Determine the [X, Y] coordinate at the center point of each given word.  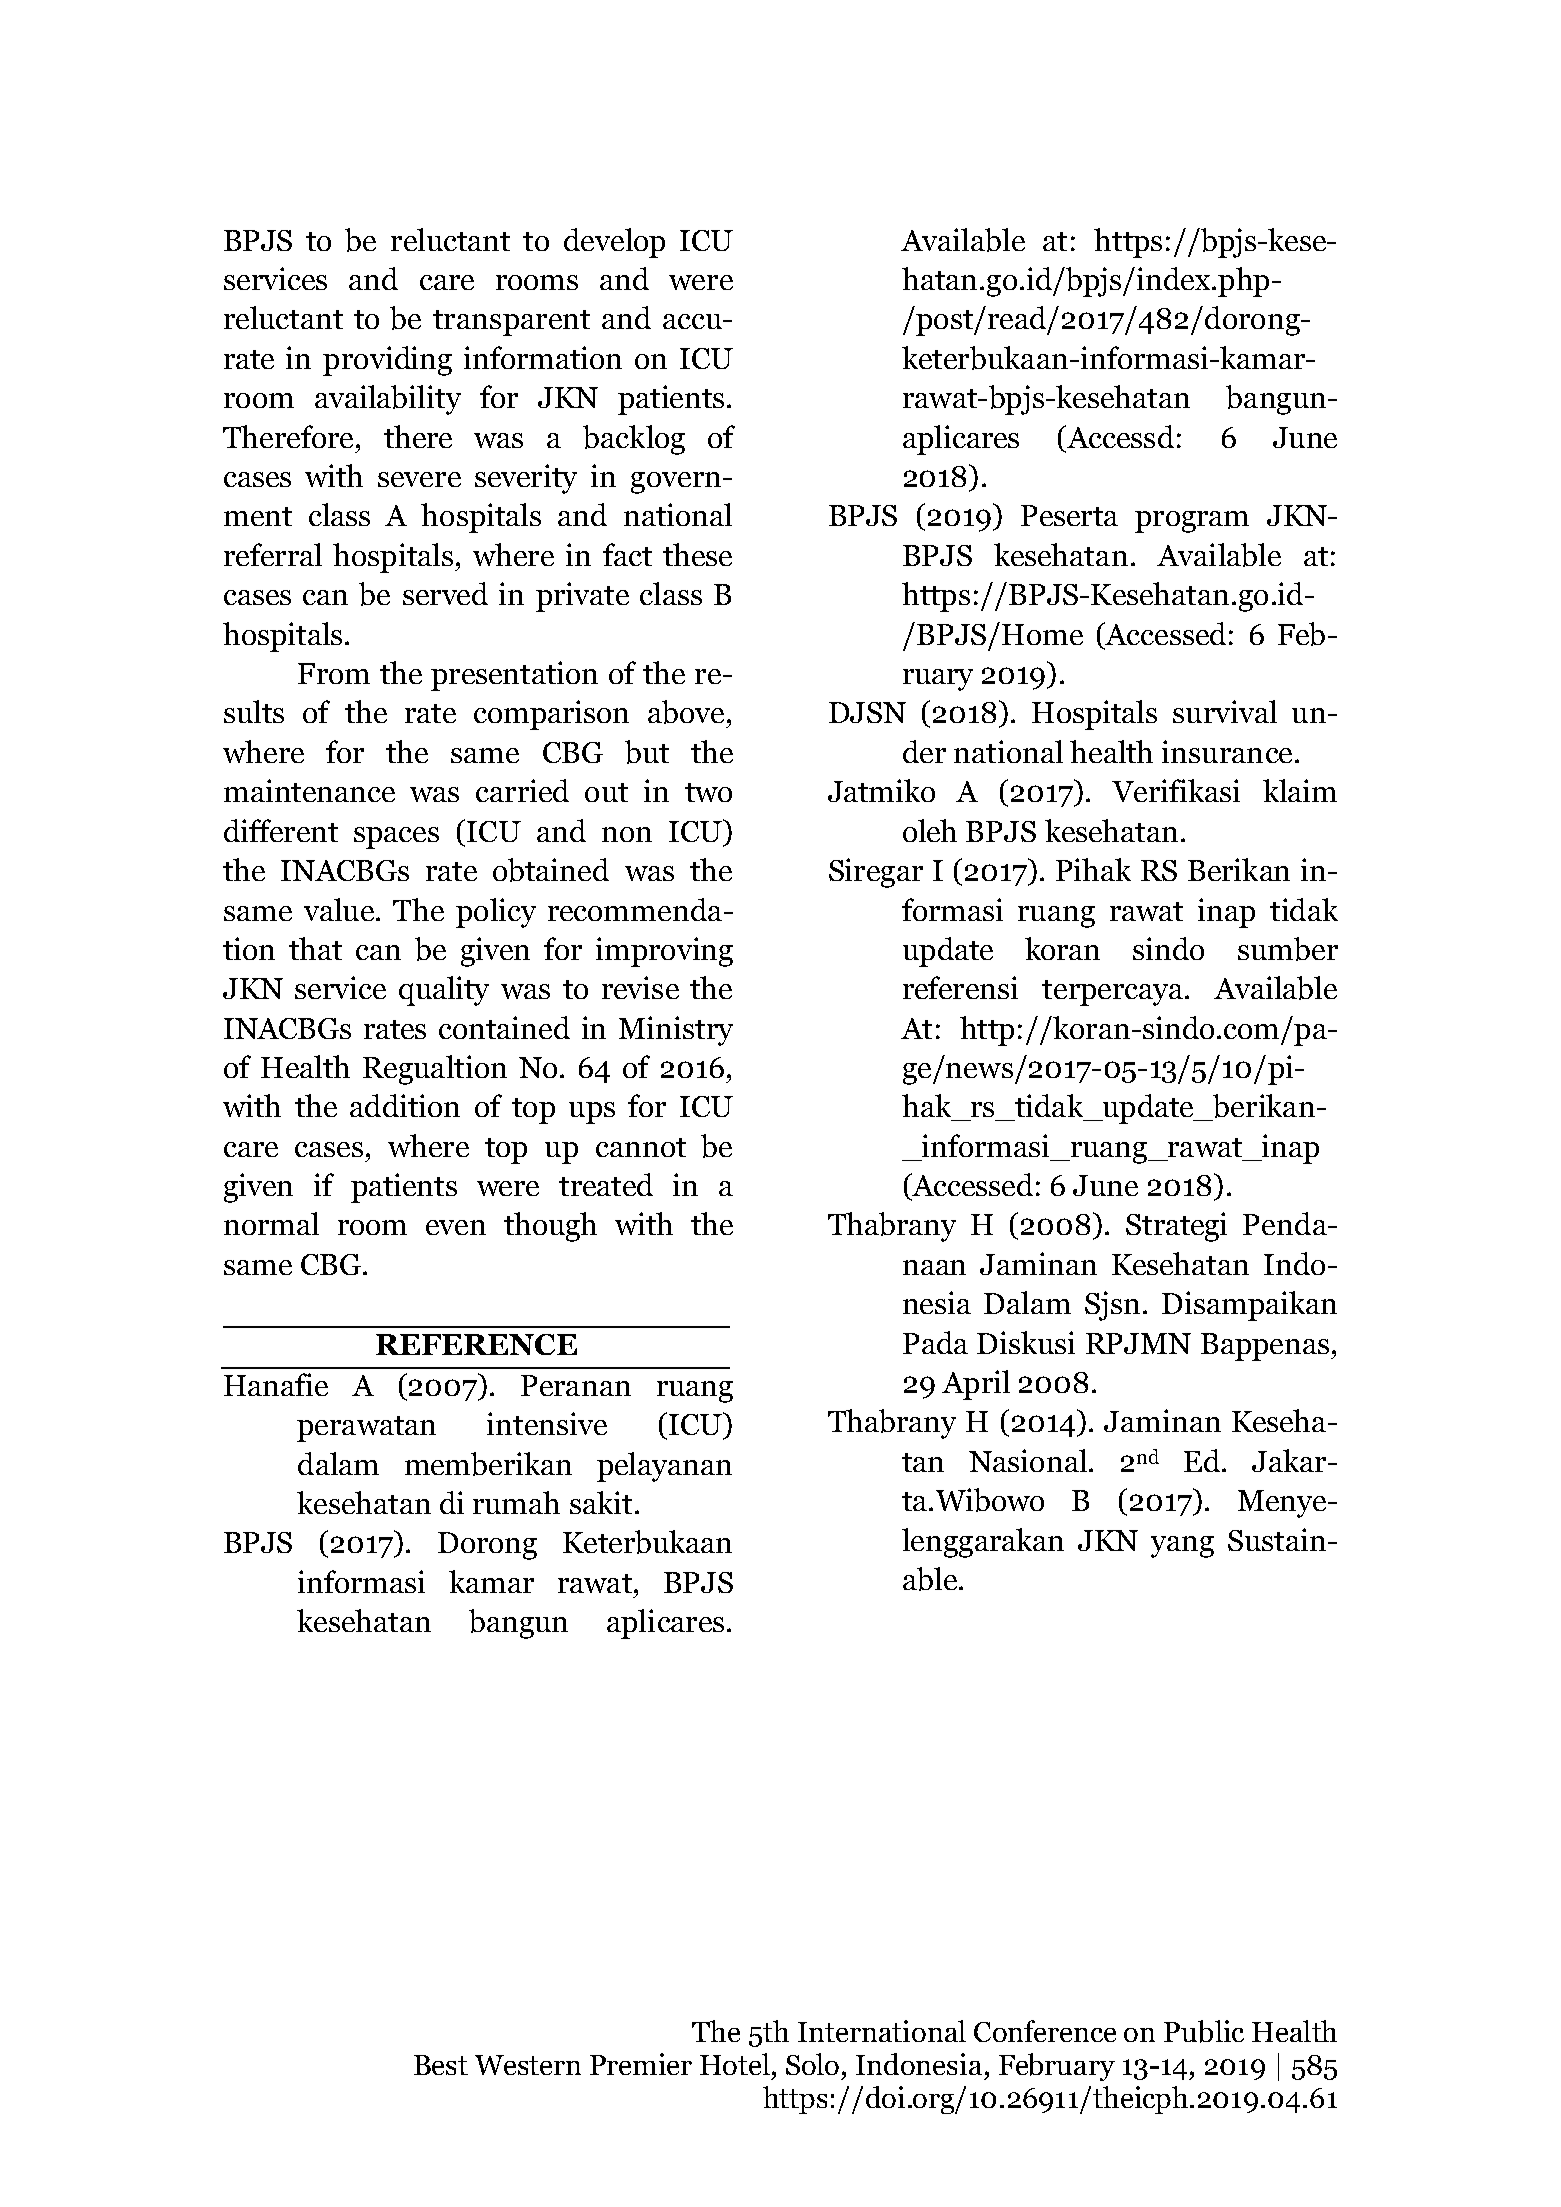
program [1192, 522]
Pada [935, 1342]
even [456, 1227]
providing [387, 361]
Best [441, 2065]
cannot [641, 1147]
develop [614, 243]
